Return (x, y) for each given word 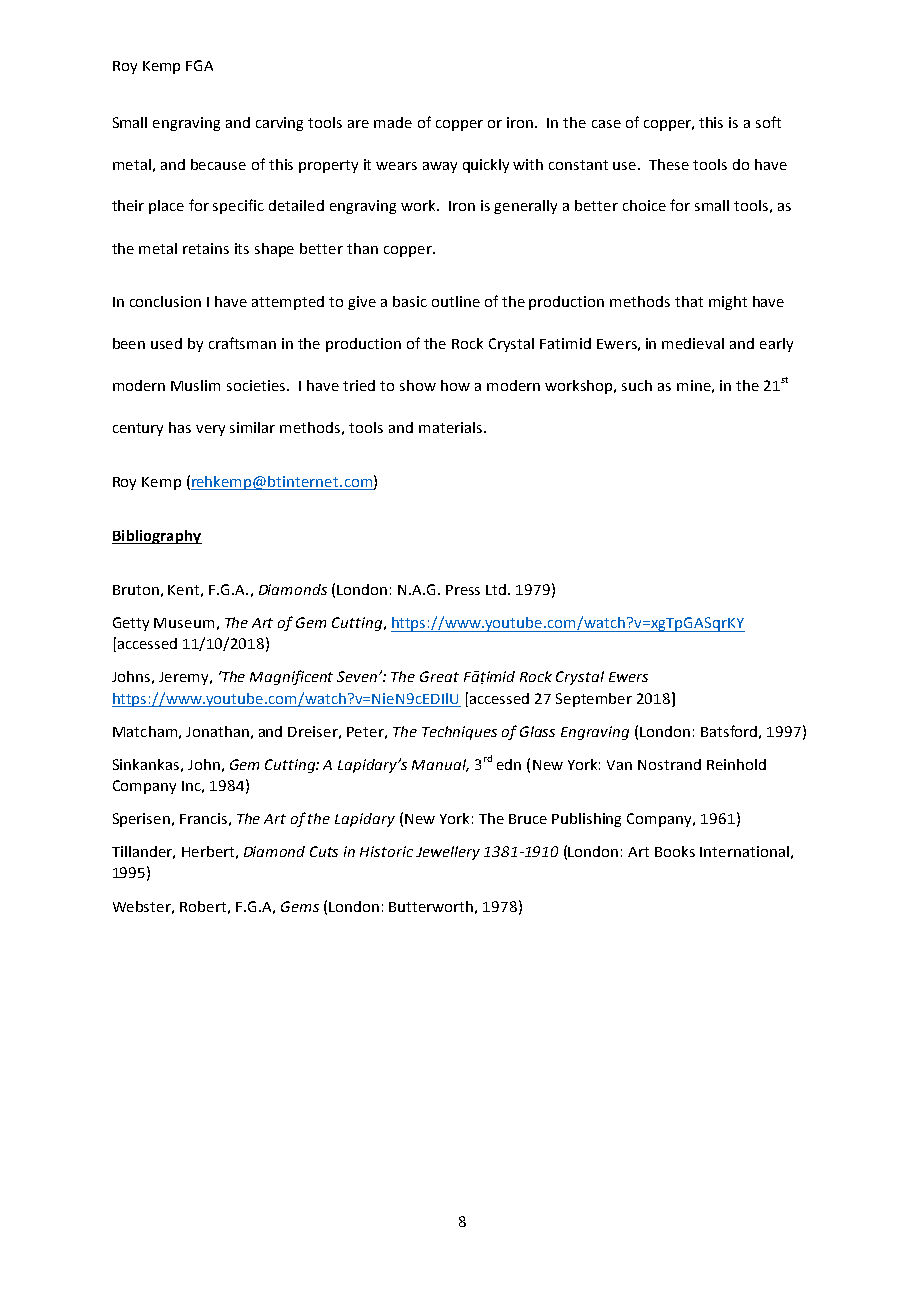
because (218, 164)
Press (463, 590)
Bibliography (157, 537)
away (440, 167)
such (637, 385)
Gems (300, 906)
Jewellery (448, 853)
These (669, 164)
